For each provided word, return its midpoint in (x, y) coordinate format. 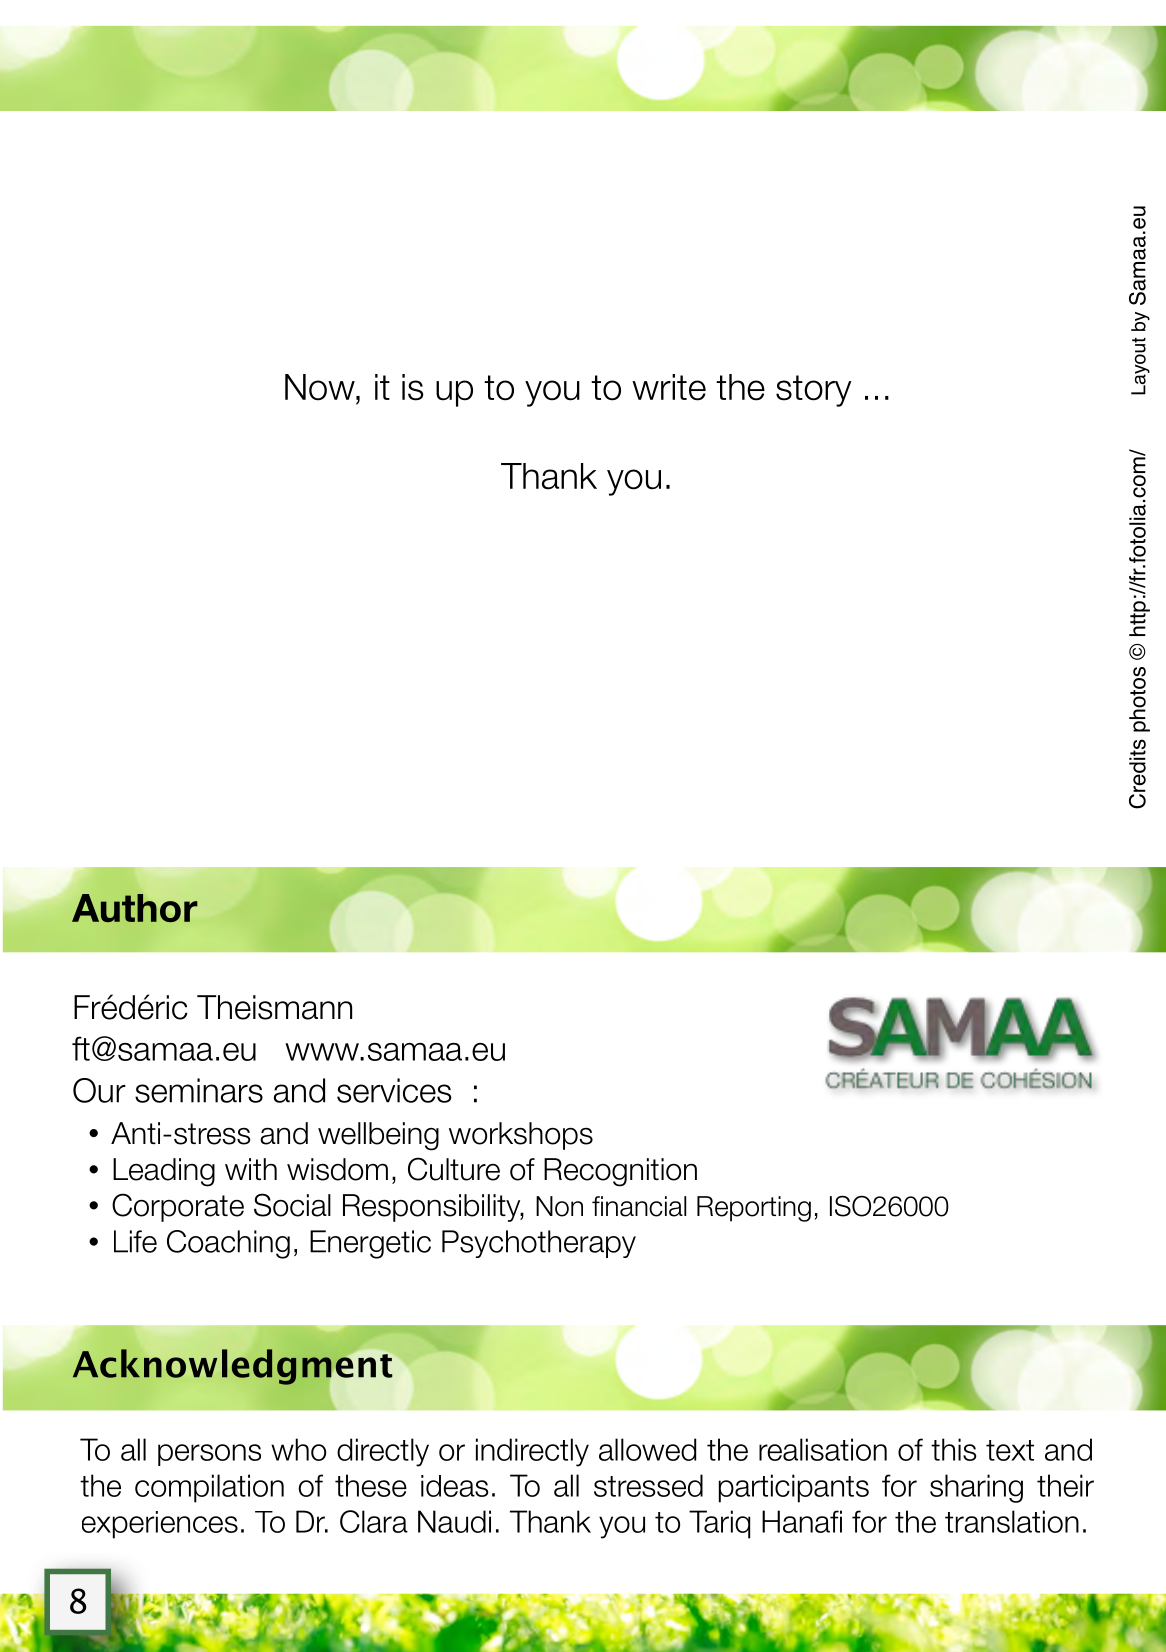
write (669, 387)
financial (639, 1206)
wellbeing (378, 1136)
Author (134, 908)
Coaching (228, 1244)
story (814, 391)
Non (559, 1206)
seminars (199, 1090)
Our (99, 1090)
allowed (647, 1449)
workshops (521, 1136)
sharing (976, 1488)
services (394, 1090)
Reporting (754, 1209)
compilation (209, 1488)
